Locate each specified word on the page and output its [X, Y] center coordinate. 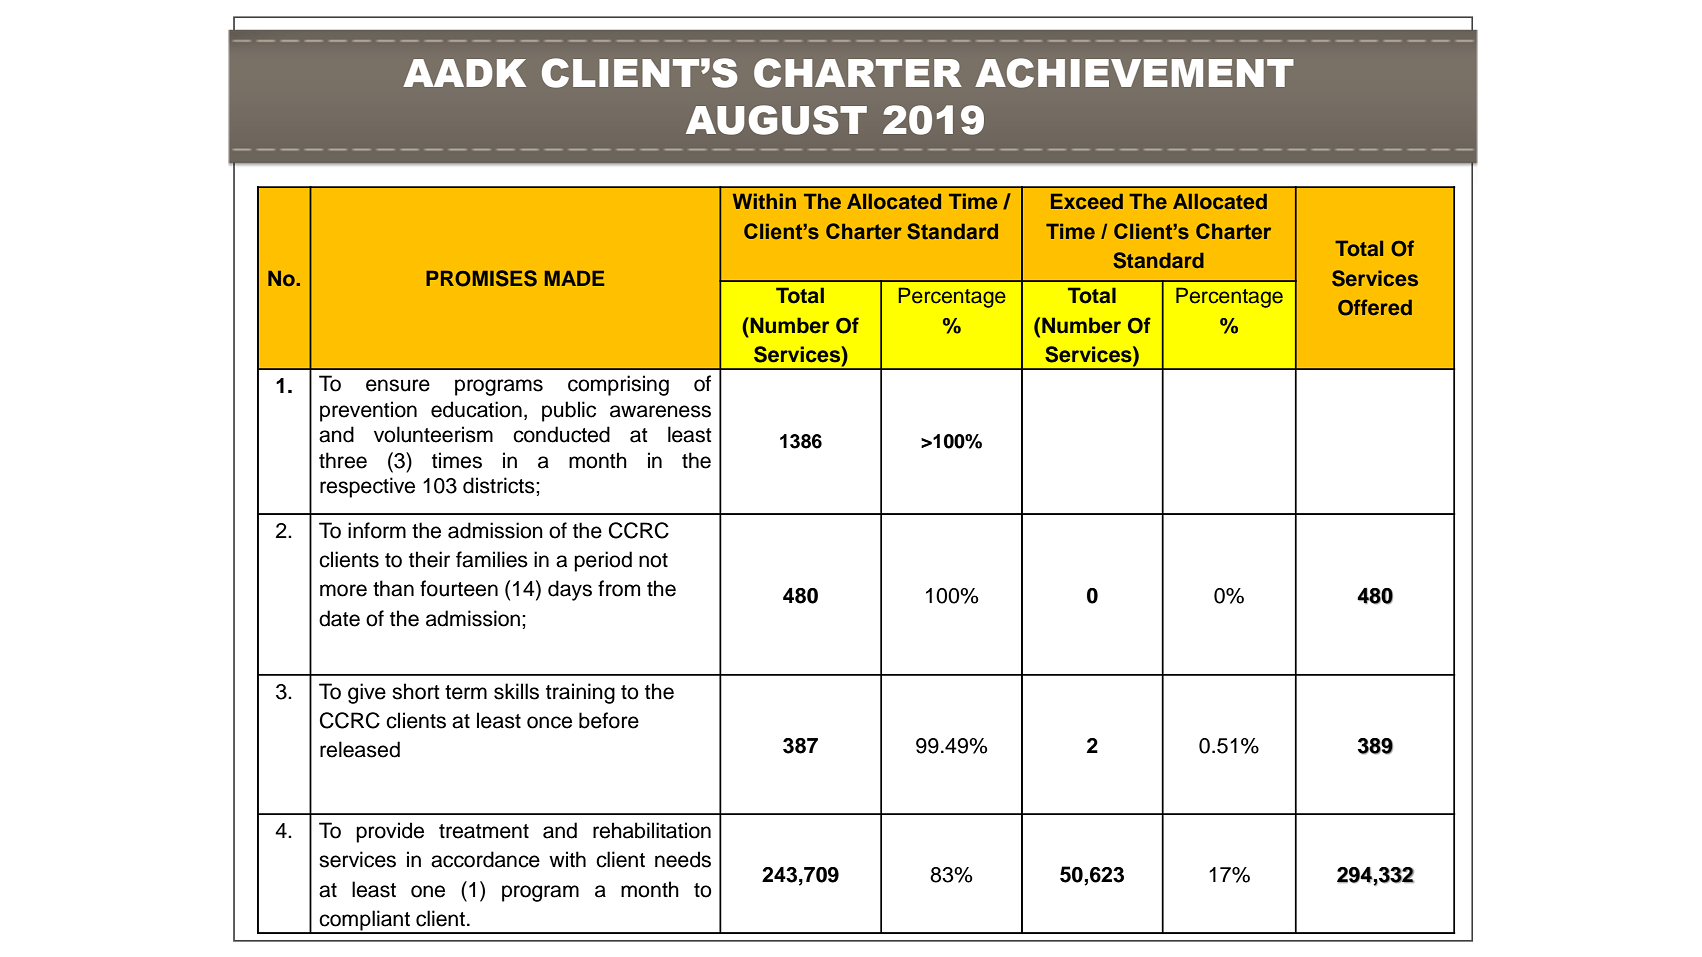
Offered [1375, 307]
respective [367, 487]
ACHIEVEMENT [1134, 73]
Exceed [1087, 201]
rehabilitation [652, 830]
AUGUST [776, 120]
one [428, 891]
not [653, 560]
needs [683, 859]
